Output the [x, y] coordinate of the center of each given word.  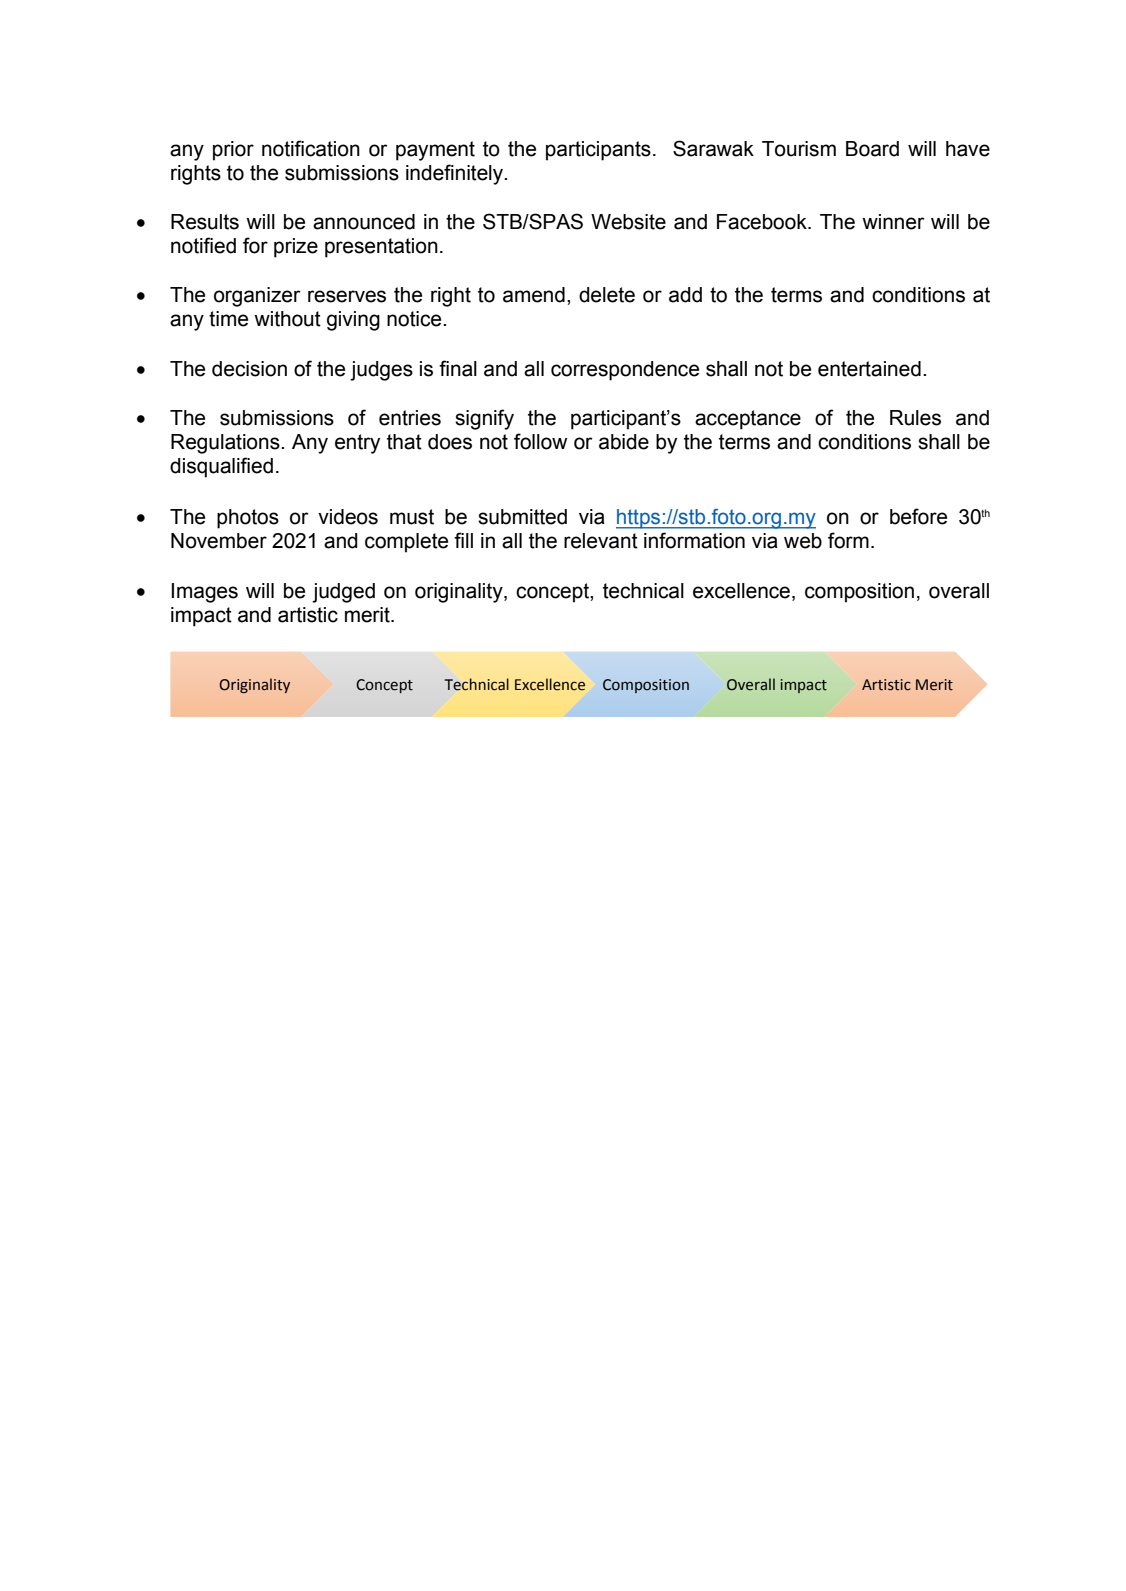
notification [311, 148]
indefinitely [456, 174]
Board [872, 149]
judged [343, 593]
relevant [601, 541]
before [918, 516]
